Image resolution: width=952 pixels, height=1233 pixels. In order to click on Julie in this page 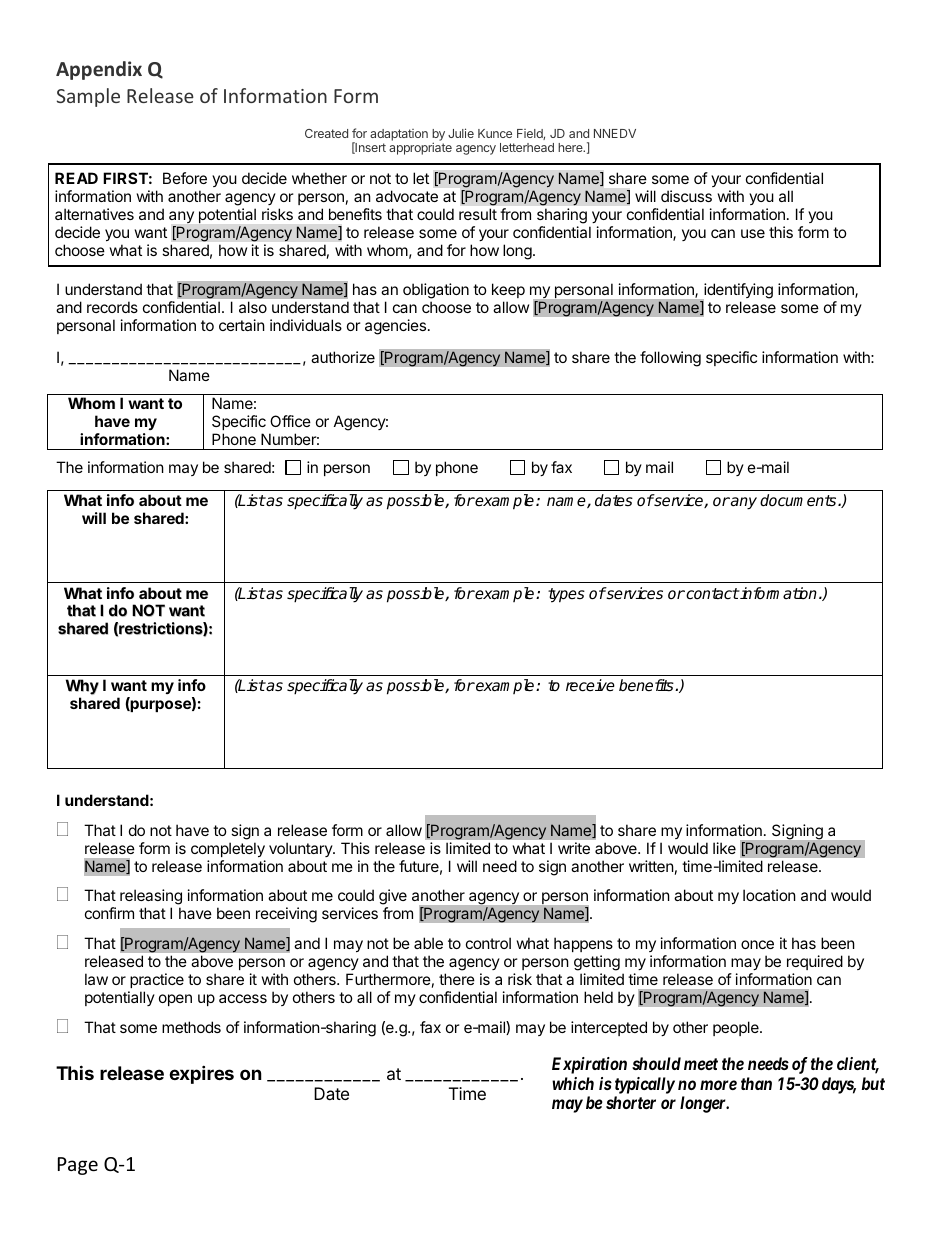, I will do `click(461, 133)`.
